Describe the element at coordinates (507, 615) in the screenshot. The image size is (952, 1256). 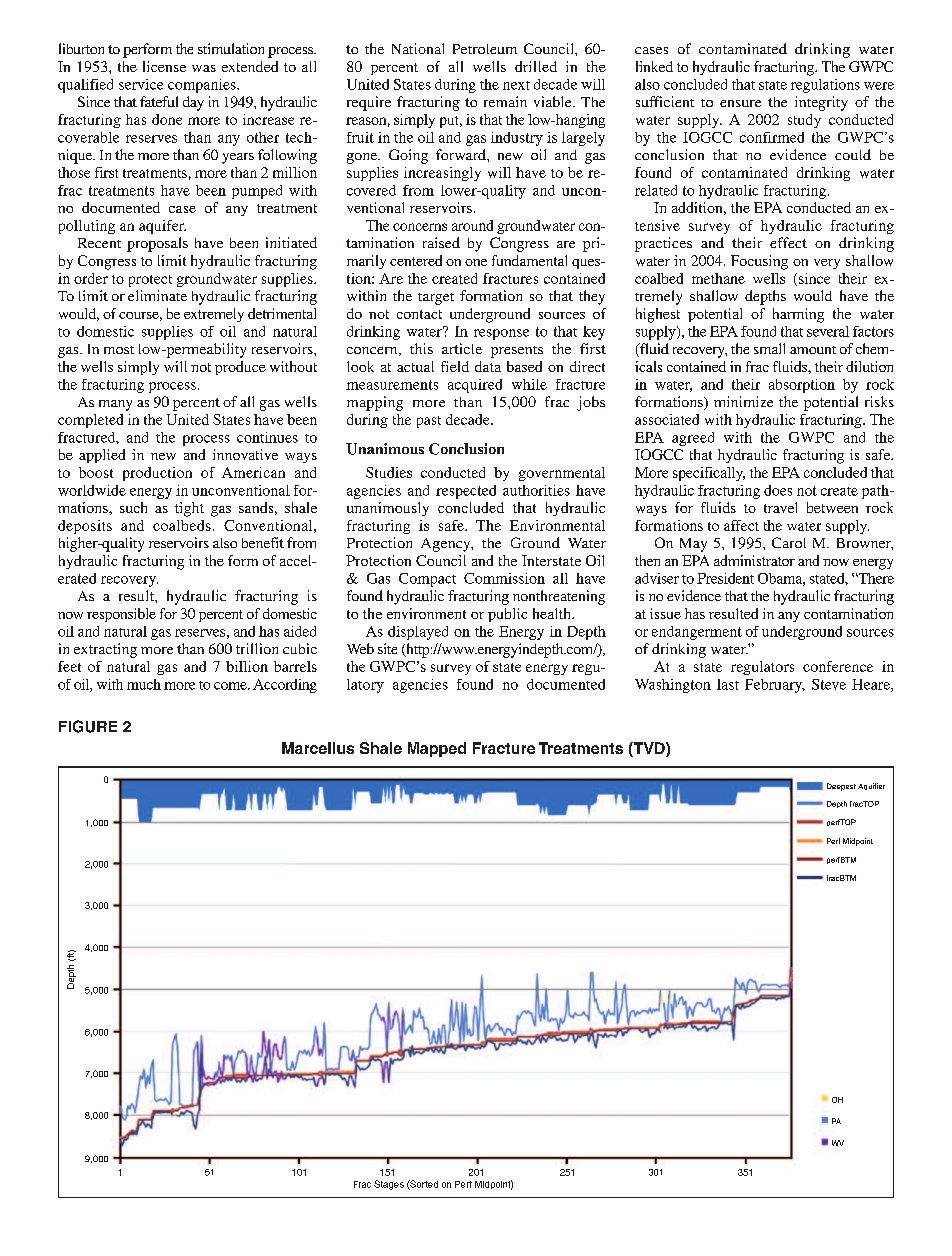
I see `public` at that location.
